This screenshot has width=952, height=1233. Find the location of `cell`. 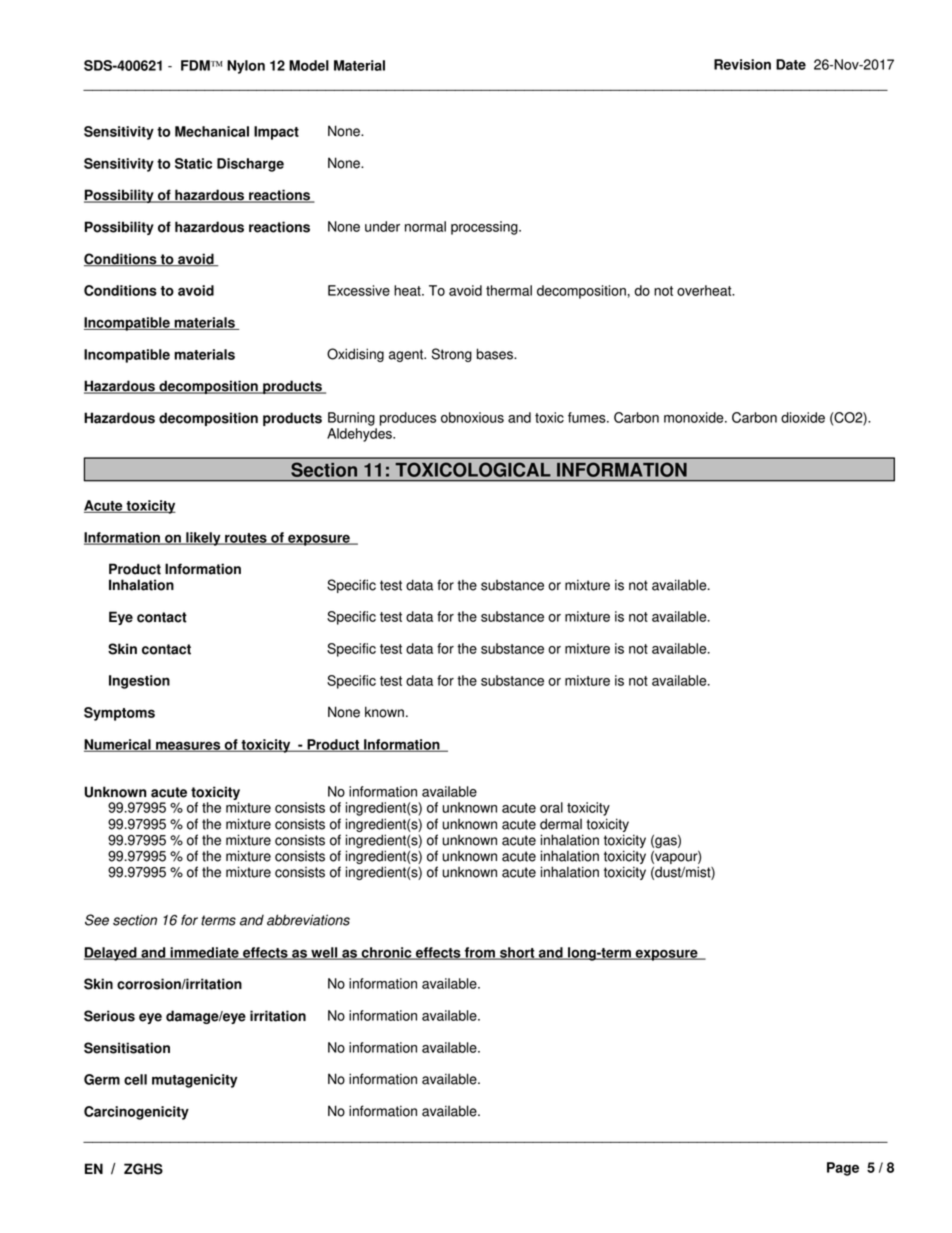

cell is located at coordinates (135, 1079).
